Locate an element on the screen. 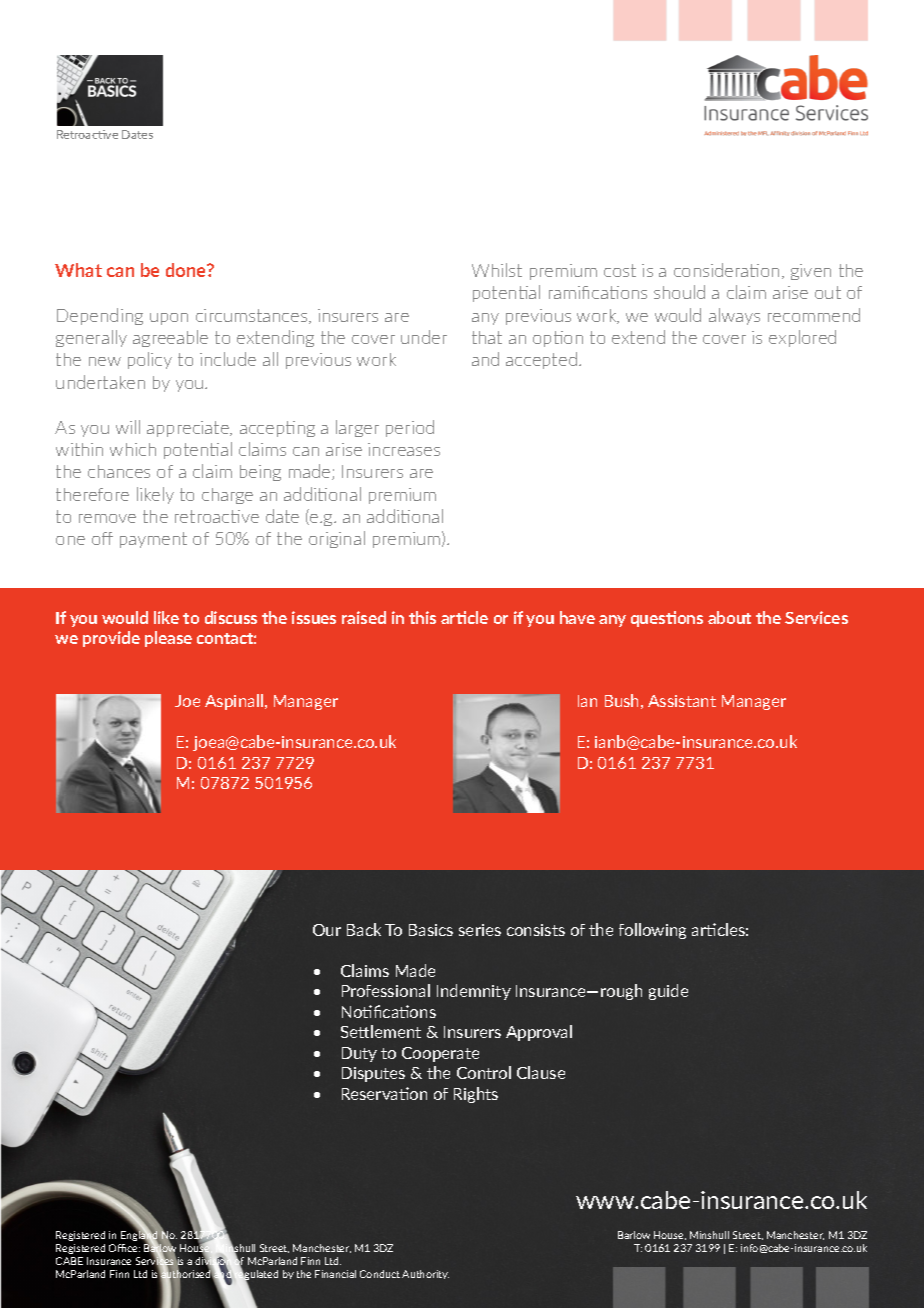  Authority is located at coordinates (425, 1274).
